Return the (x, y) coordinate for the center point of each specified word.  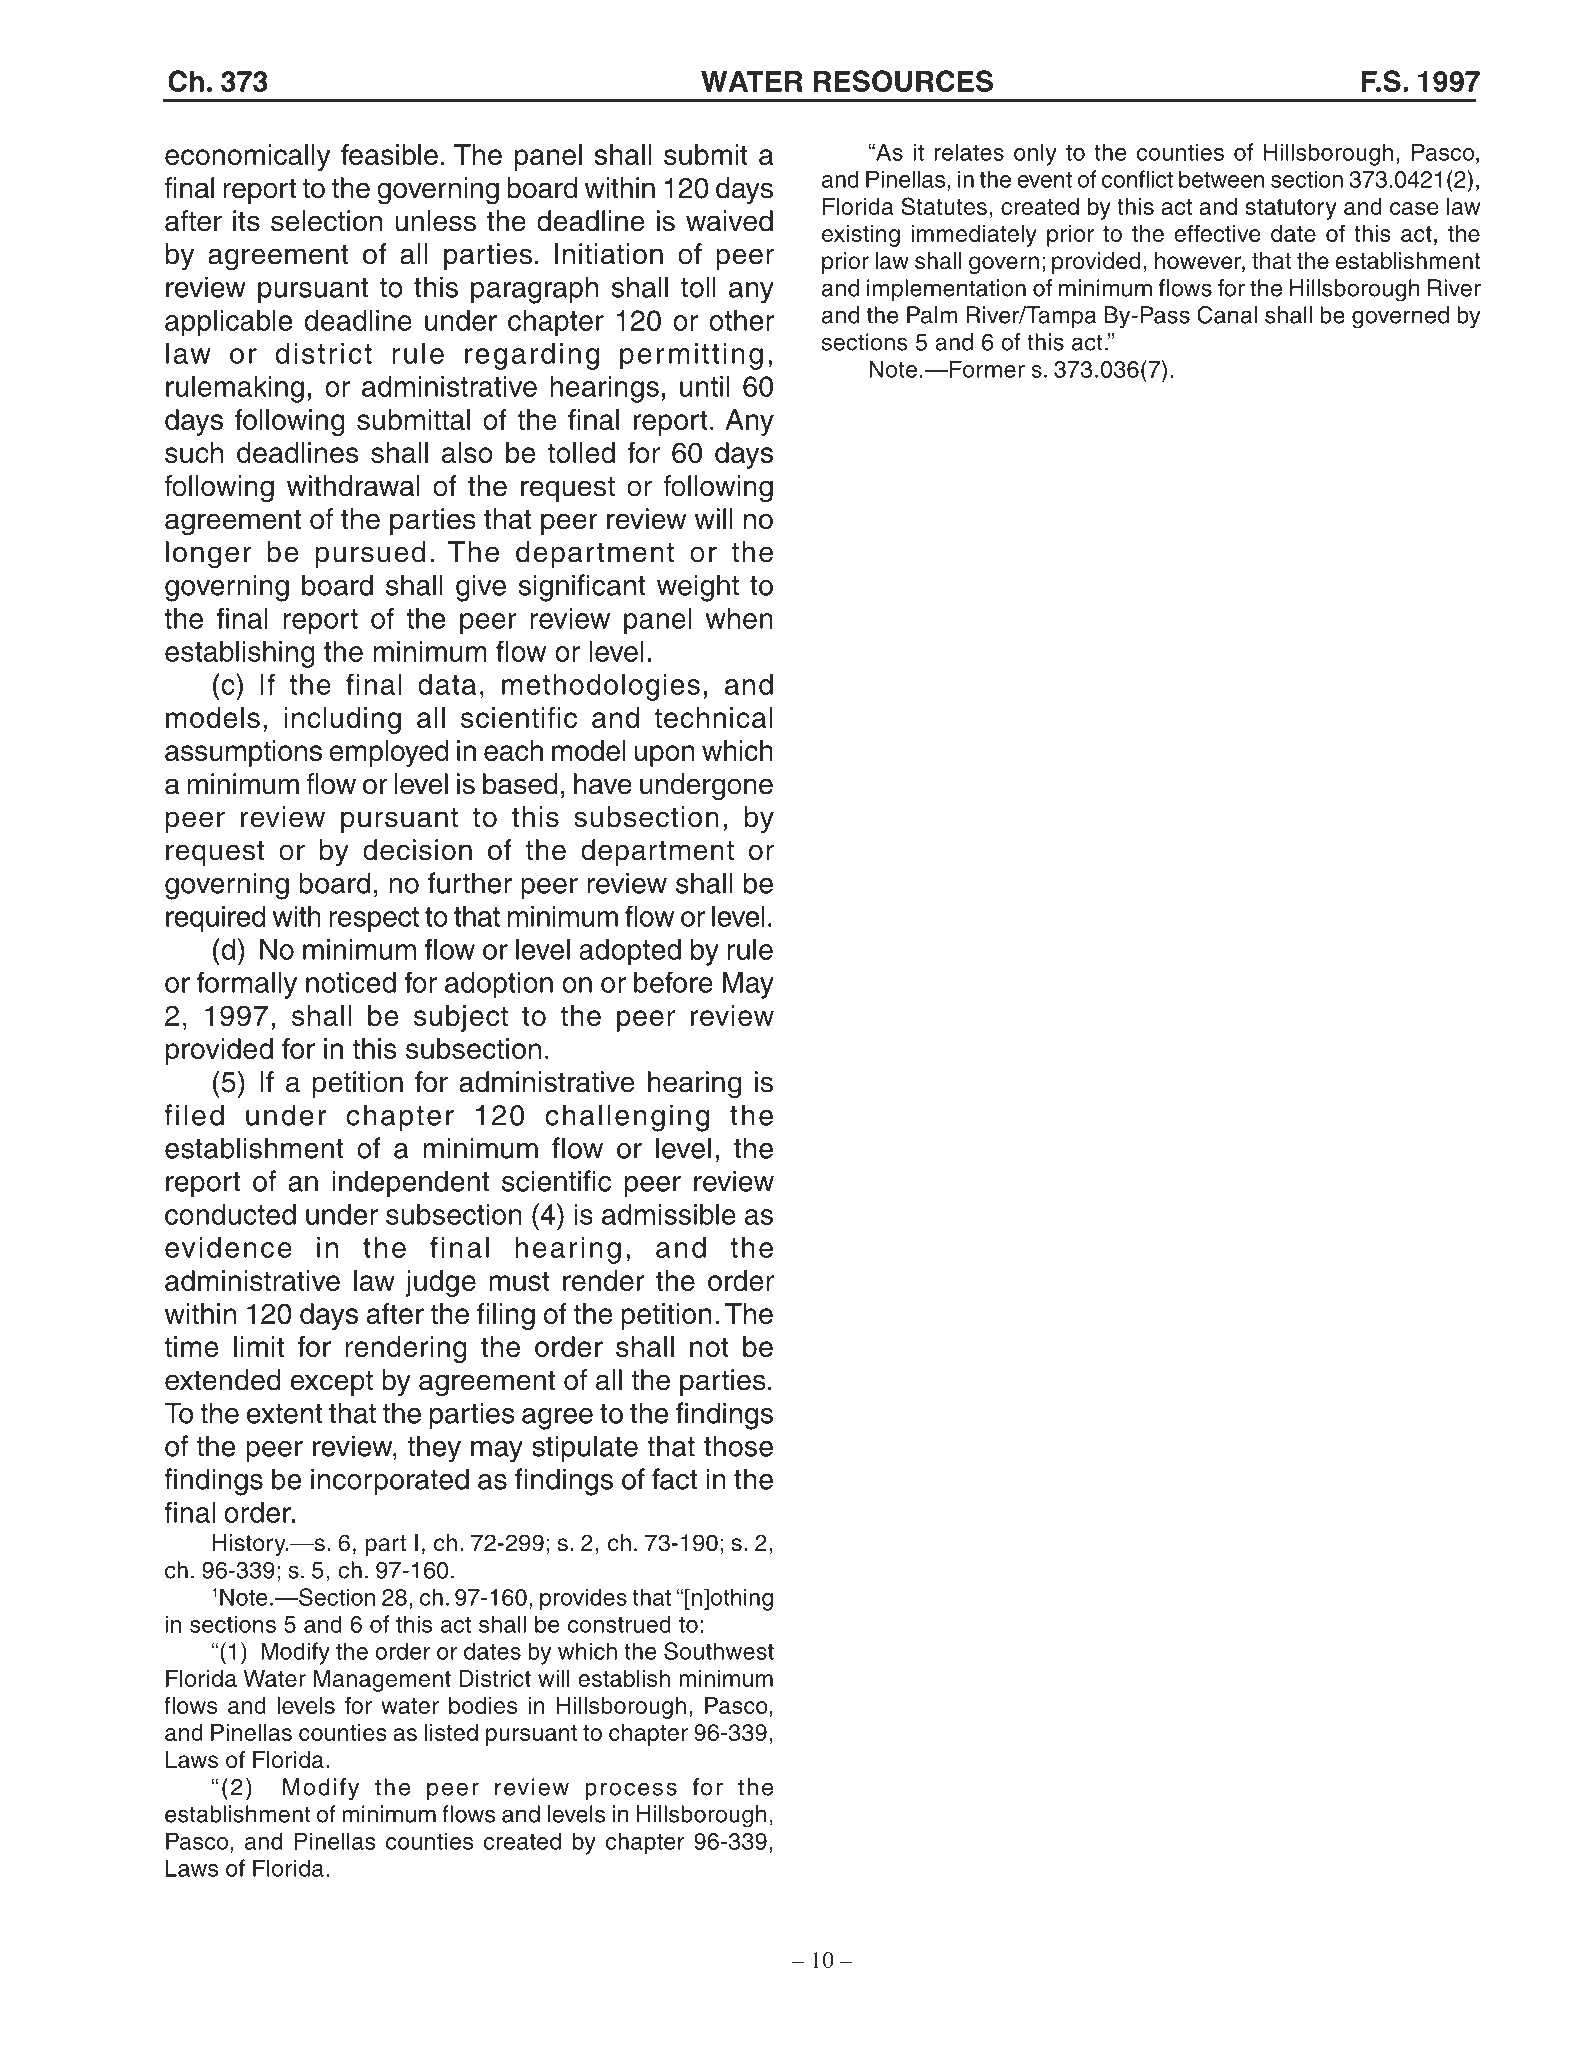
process (631, 1791)
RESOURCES (903, 81)
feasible (389, 154)
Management (382, 1681)
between (1222, 179)
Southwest (719, 1651)
